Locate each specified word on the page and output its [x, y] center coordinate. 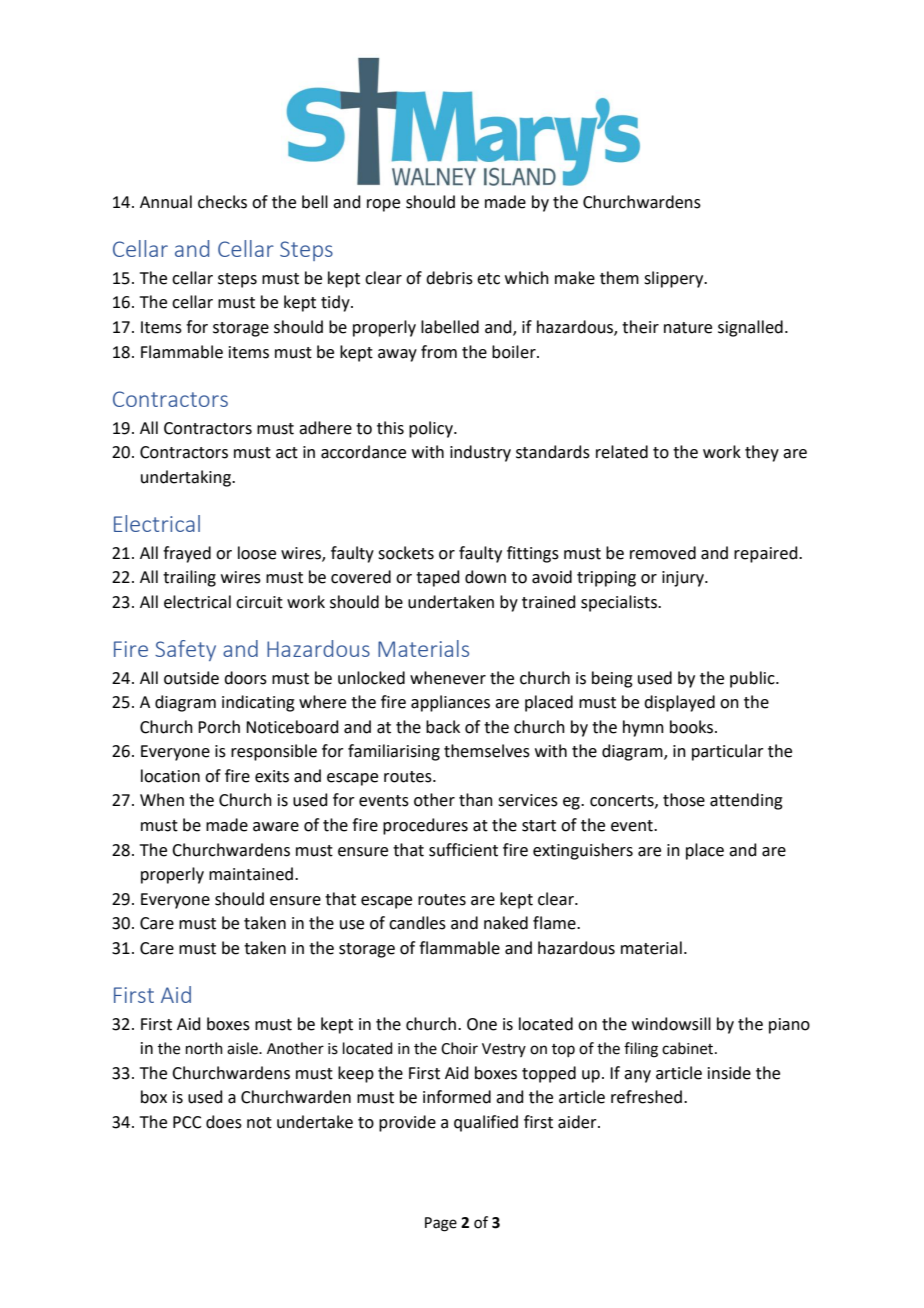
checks [222, 202]
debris [449, 278]
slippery [675, 279]
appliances [450, 703]
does [224, 1122]
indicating [258, 703]
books [691, 727]
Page [441, 1224]
